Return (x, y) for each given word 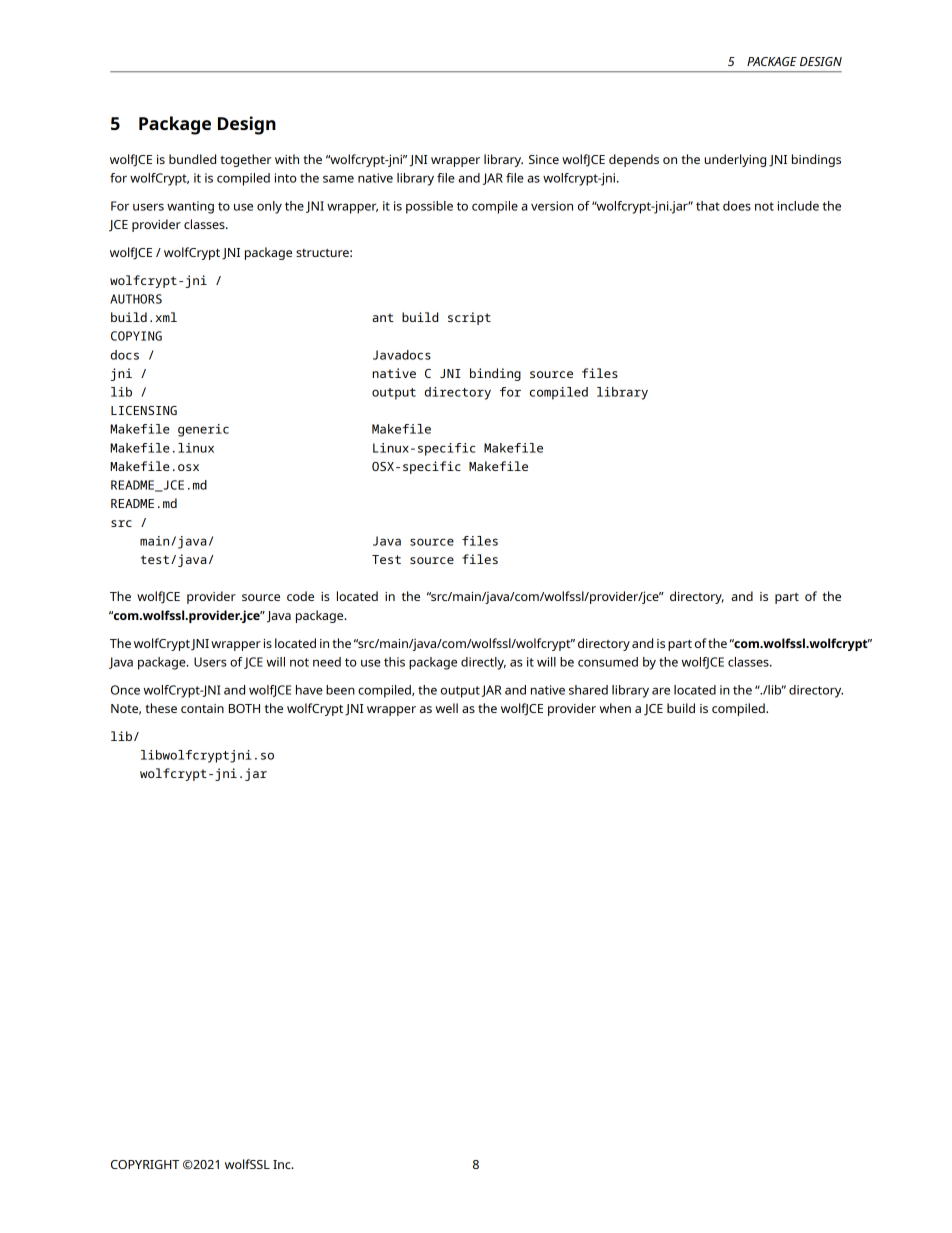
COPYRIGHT (145, 1164)
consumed (608, 662)
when (615, 708)
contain (202, 708)
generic (203, 430)
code (300, 596)
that (708, 206)
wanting (190, 207)
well (447, 708)
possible (429, 207)
